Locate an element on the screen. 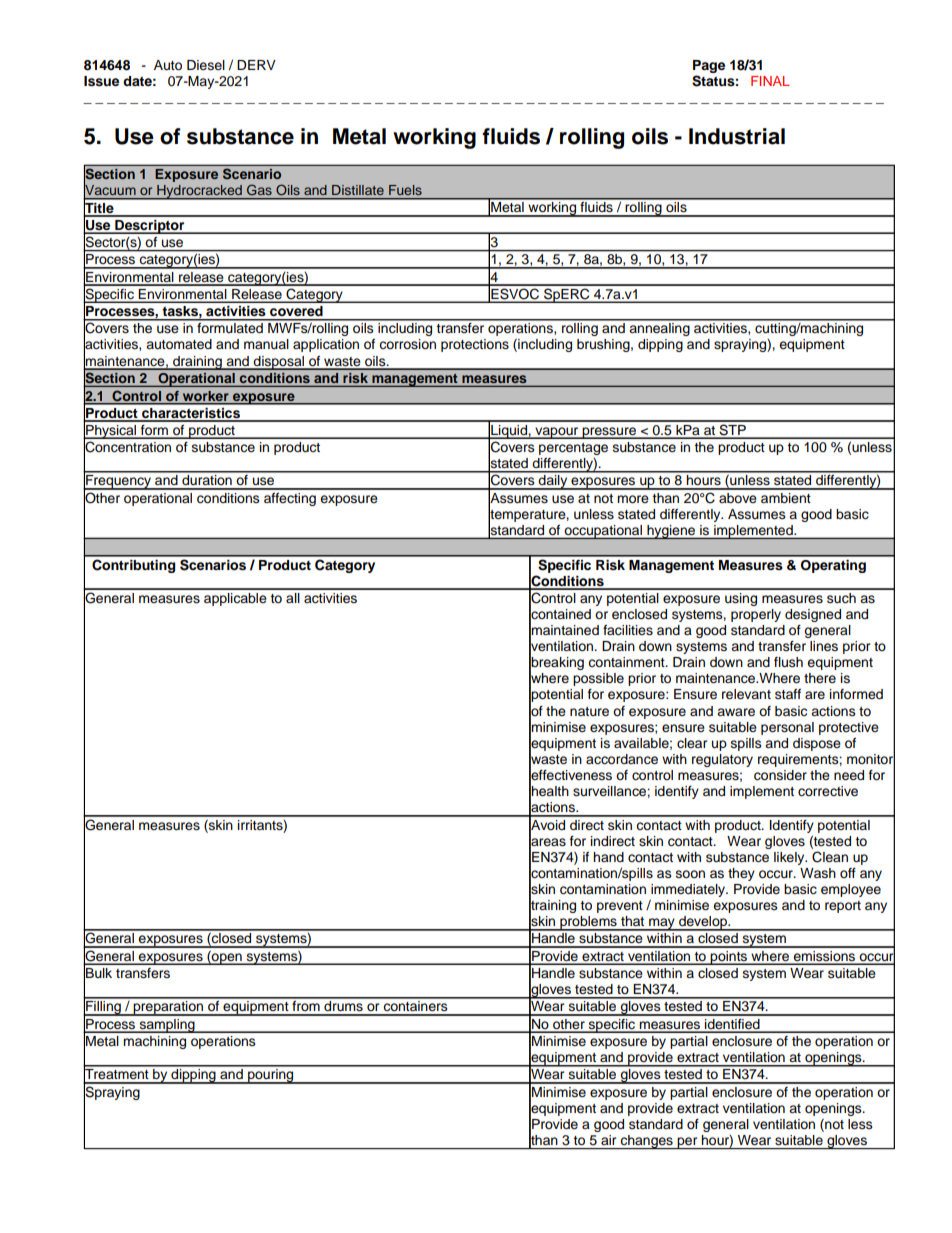 This screenshot has height=1233, width=952. manual is located at coordinates (266, 344).
